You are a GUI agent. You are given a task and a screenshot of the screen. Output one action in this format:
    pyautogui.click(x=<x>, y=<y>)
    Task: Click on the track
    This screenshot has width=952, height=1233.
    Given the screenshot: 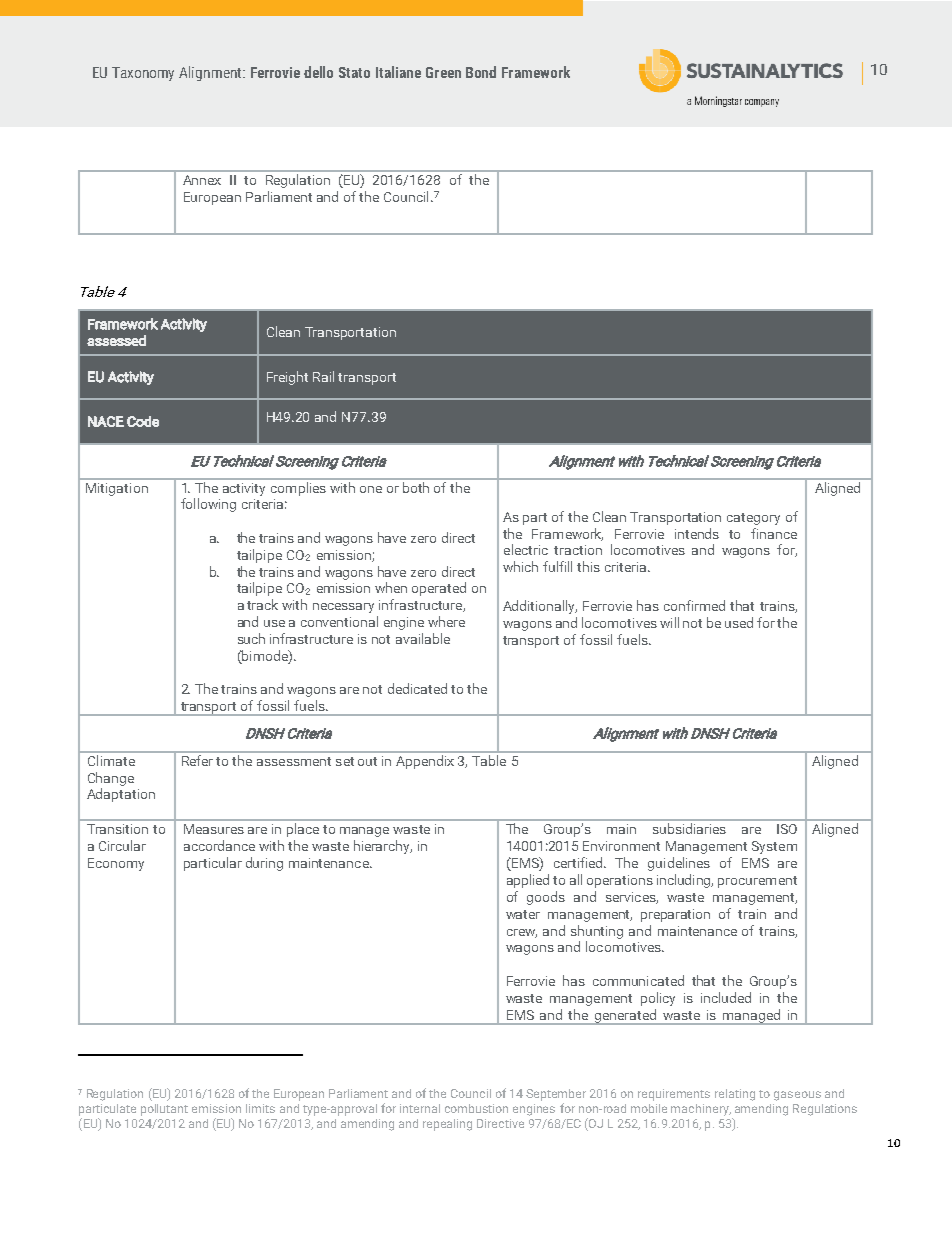 What is the action you would take?
    pyautogui.click(x=262, y=604)
